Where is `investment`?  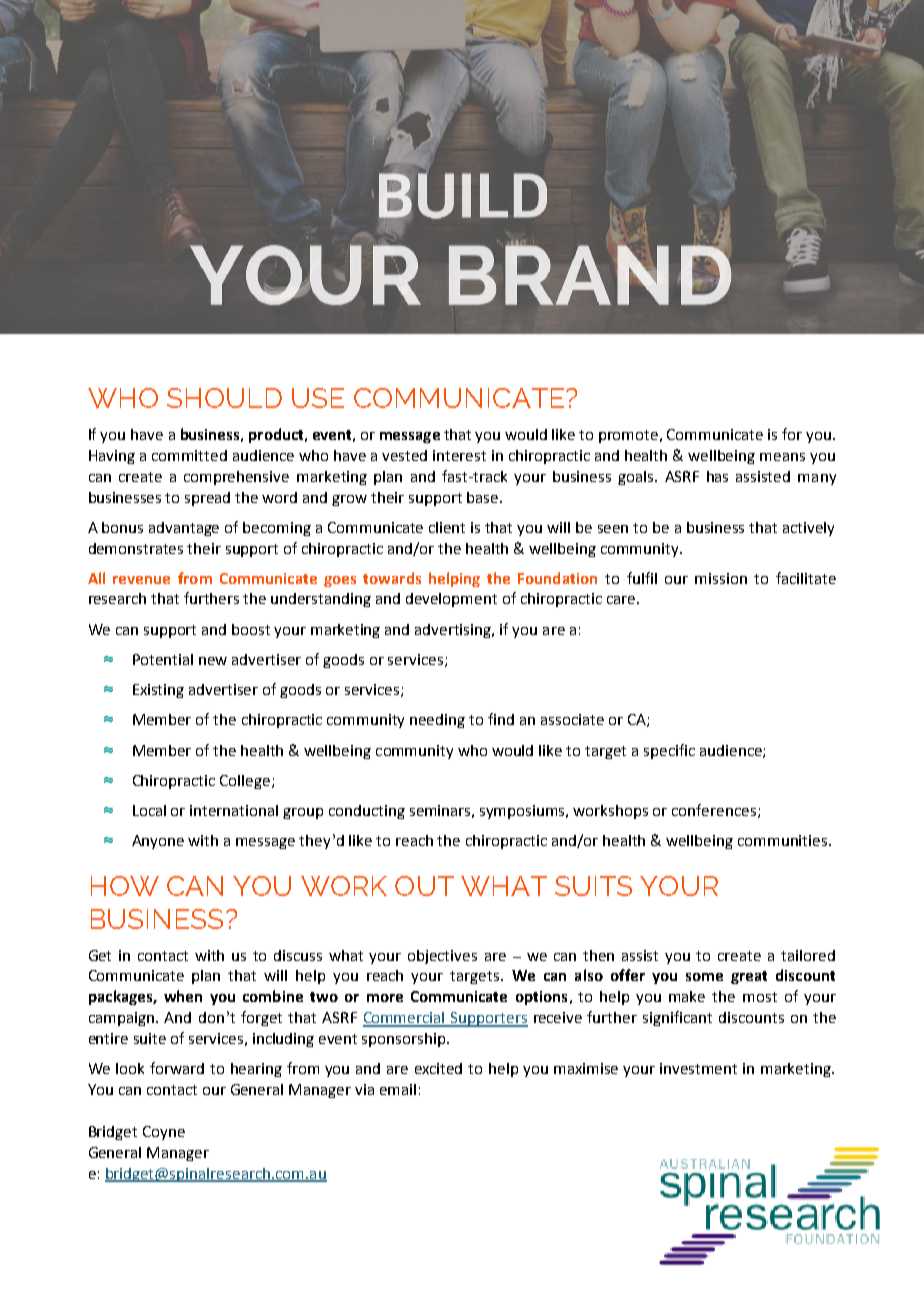 investment is located at coordinates (698, 1068).
